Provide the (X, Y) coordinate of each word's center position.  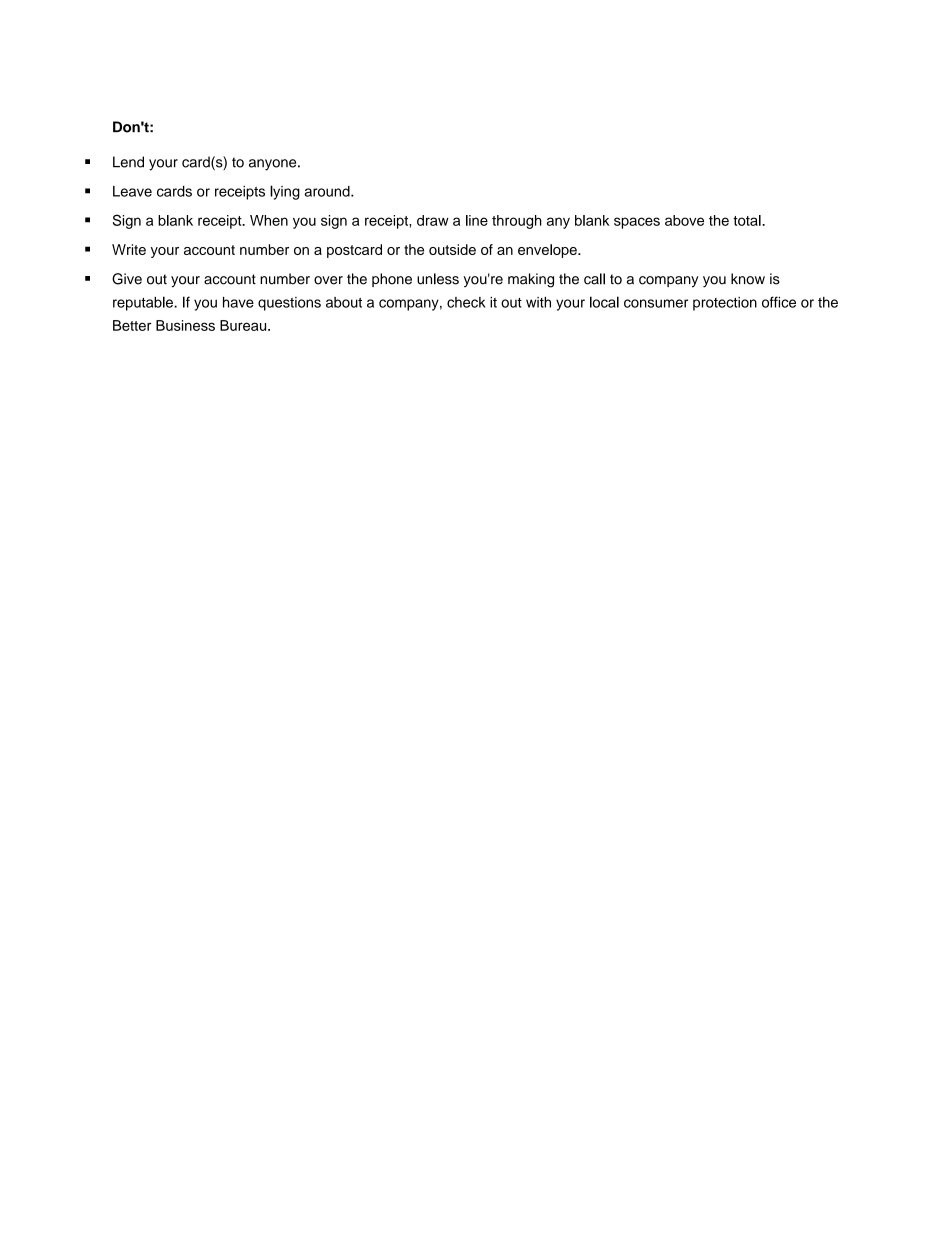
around (328, 191)
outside (452, 249)
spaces (637, 223)
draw (433, 220)
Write (129, 249)
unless (438, 279)
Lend (128, 162)
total (748, 220)
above (684, 220)
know (748, 279)
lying (285, 192)
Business (185, 325)
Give (127, 279)
